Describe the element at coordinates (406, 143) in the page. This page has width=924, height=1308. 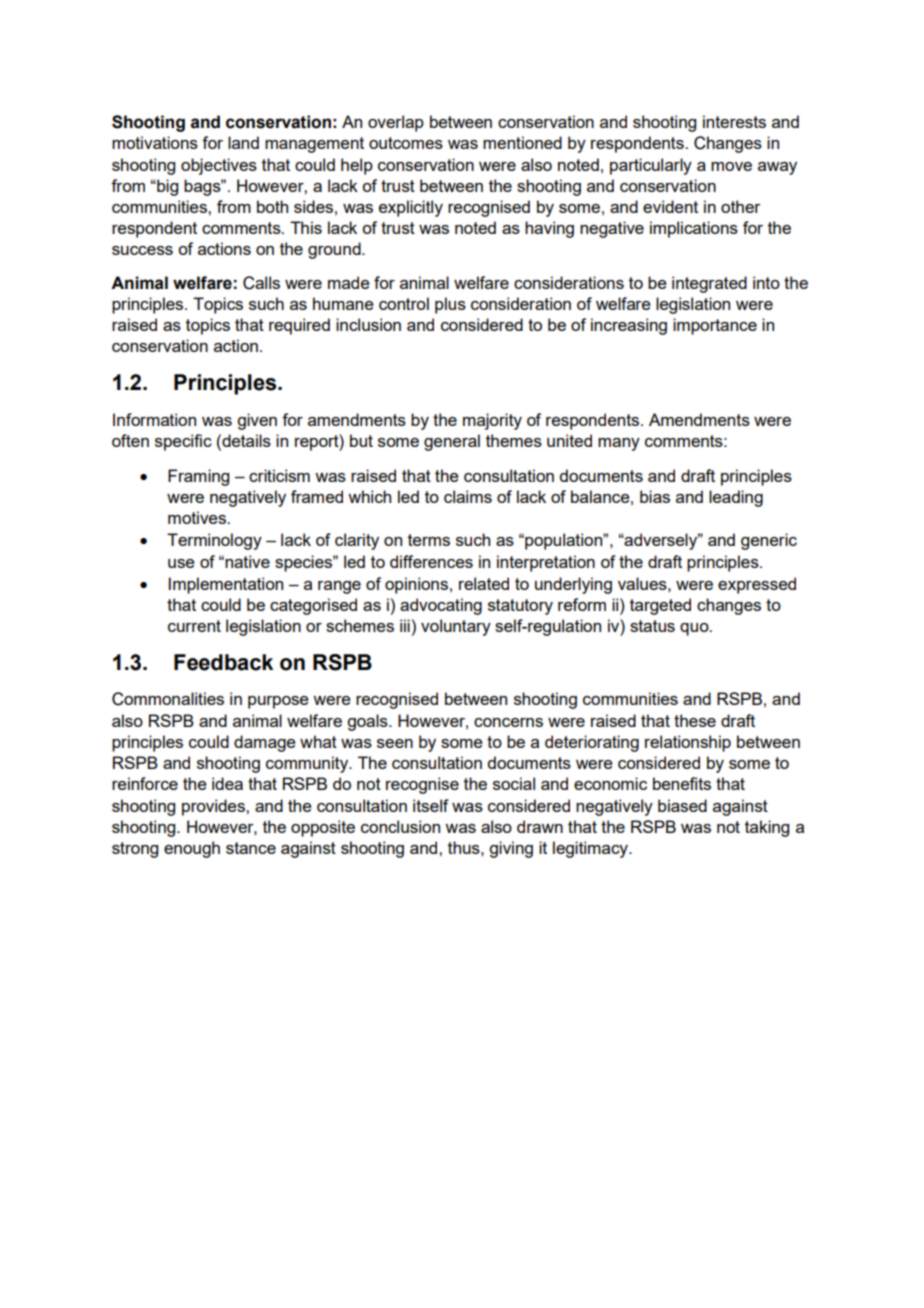
I see `outcomes` at that location.
